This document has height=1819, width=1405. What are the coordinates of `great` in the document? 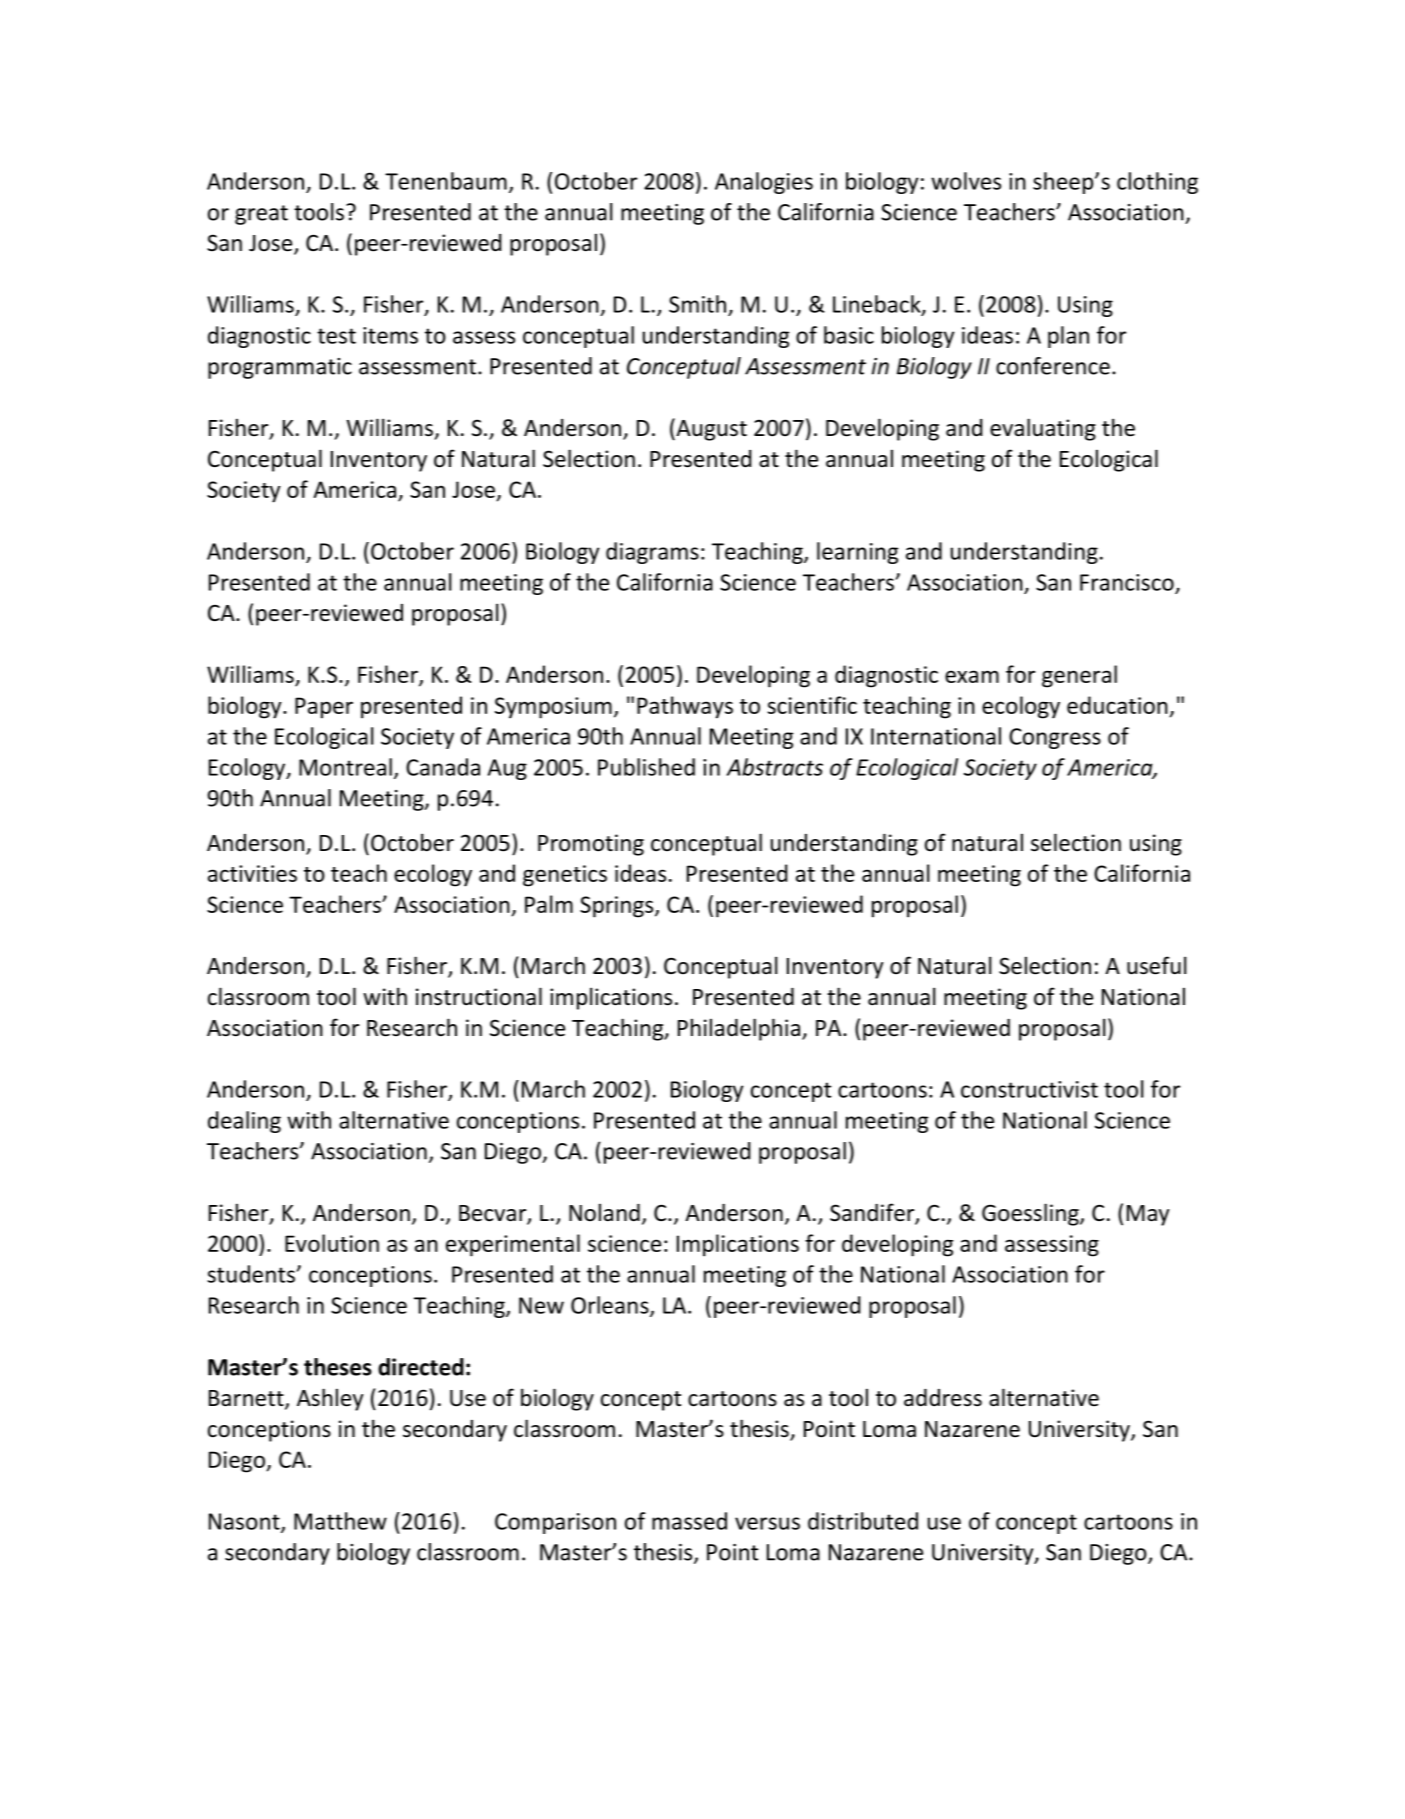 It's located at (261, 215).
